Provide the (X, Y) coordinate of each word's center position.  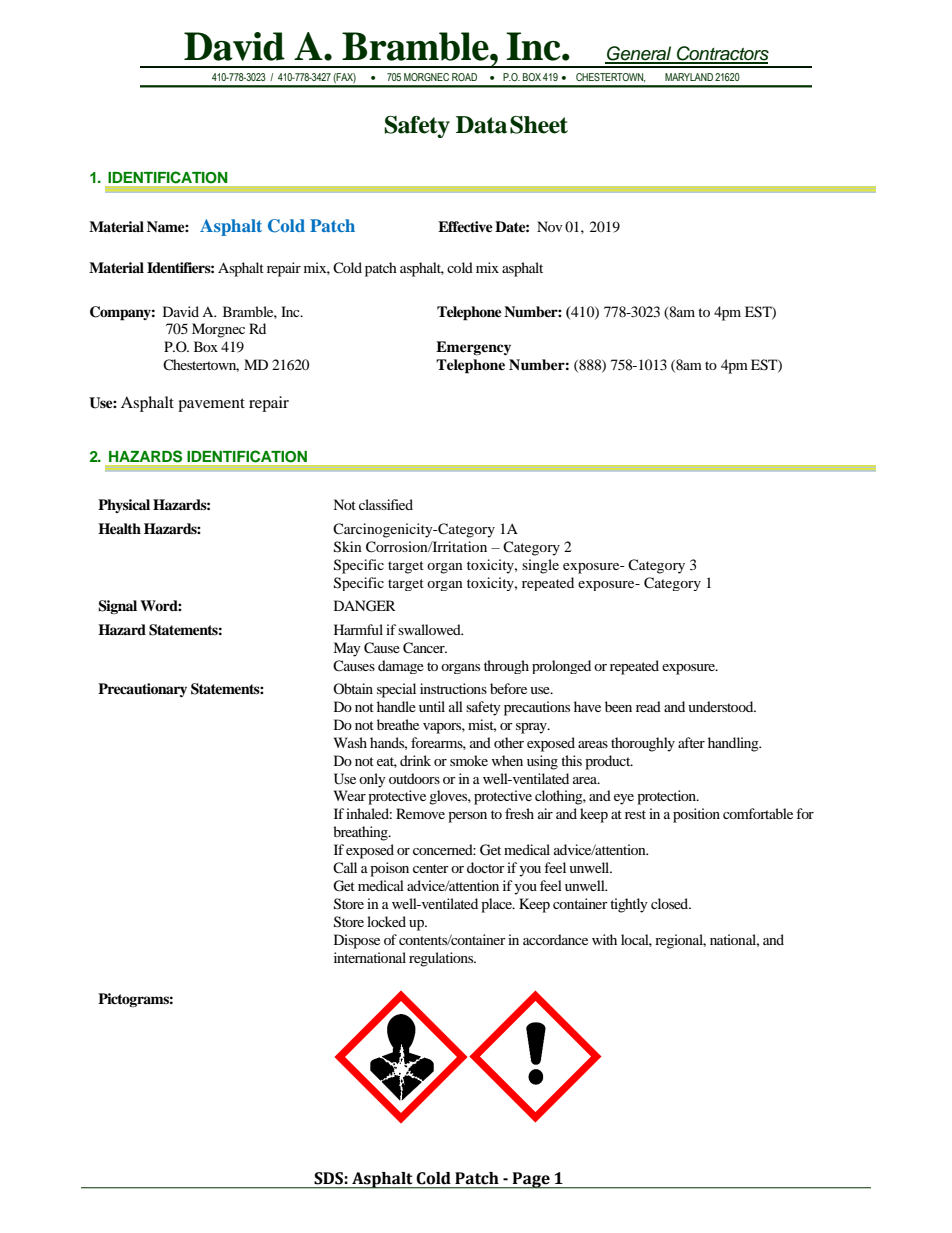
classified (386, 504)
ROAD (464, 77)
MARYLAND (689, 77)
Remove (420, 813)
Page (531, 1180)
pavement (211, 405)
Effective (465, 226)
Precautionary (142, 690)
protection (667, 797)
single (540, 566)
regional (680, 941)
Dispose (357, 941)
